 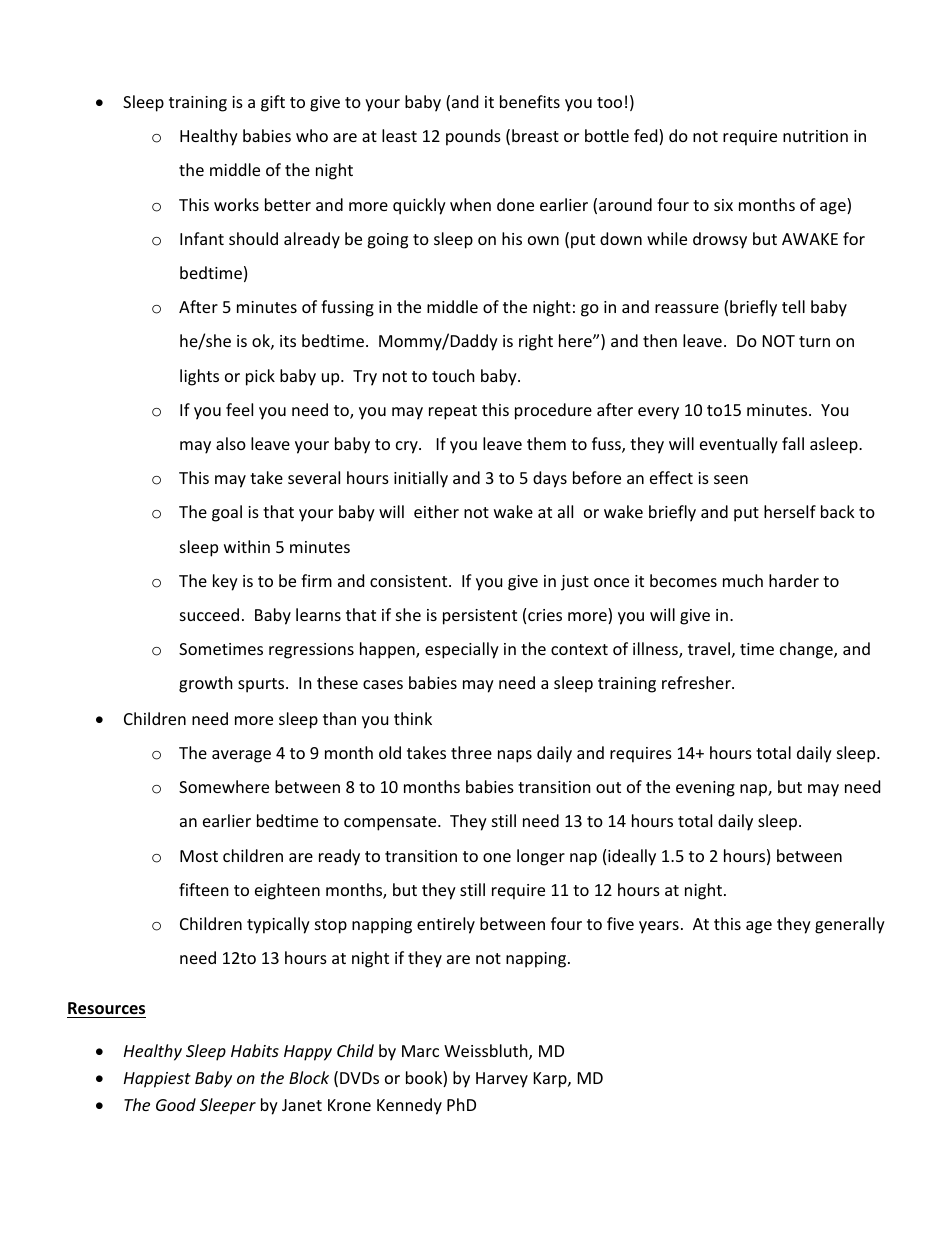 What do you see at coordinates (209, 614) in the page?
I see `succeed` at bounding box center [209, 614].
